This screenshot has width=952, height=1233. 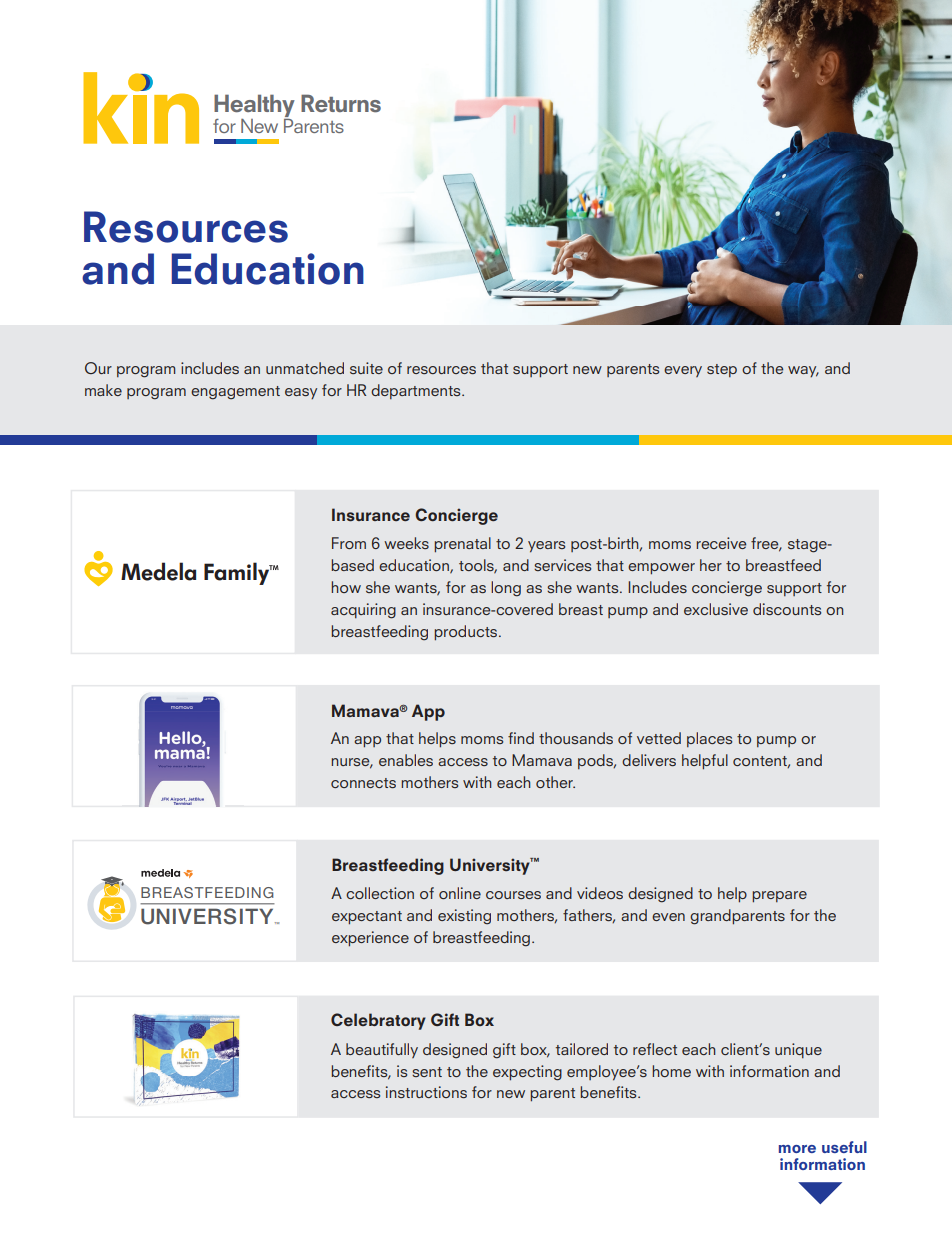 What do you see at coordinates (779, 897) in the screenshot?
I see `prepare` at bounding box center [779, 897].
